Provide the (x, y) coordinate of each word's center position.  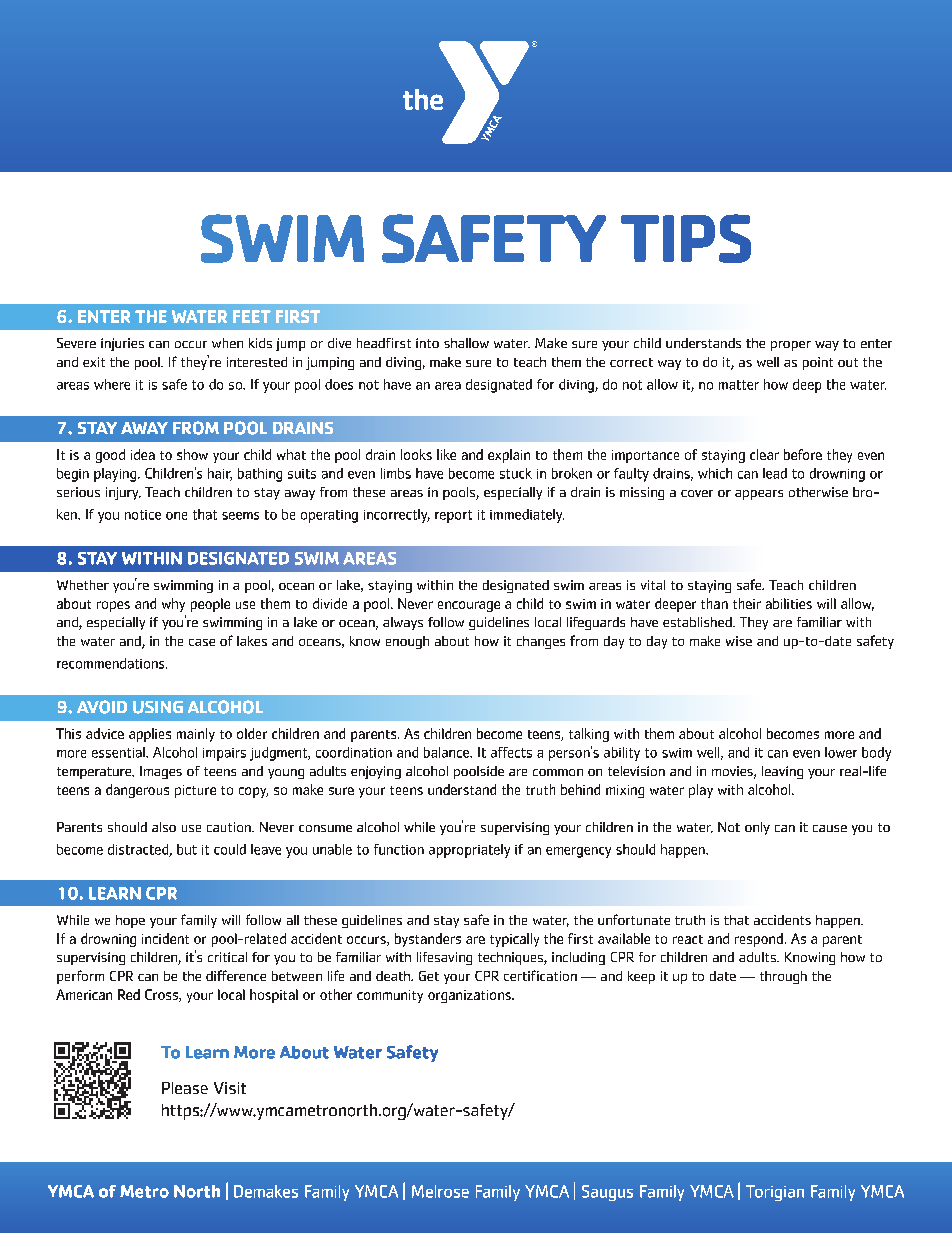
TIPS (686, 238)
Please (185, 1088)
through (783, 977)
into (427, 343)
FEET (252, 316)
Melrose (440, 1191)
